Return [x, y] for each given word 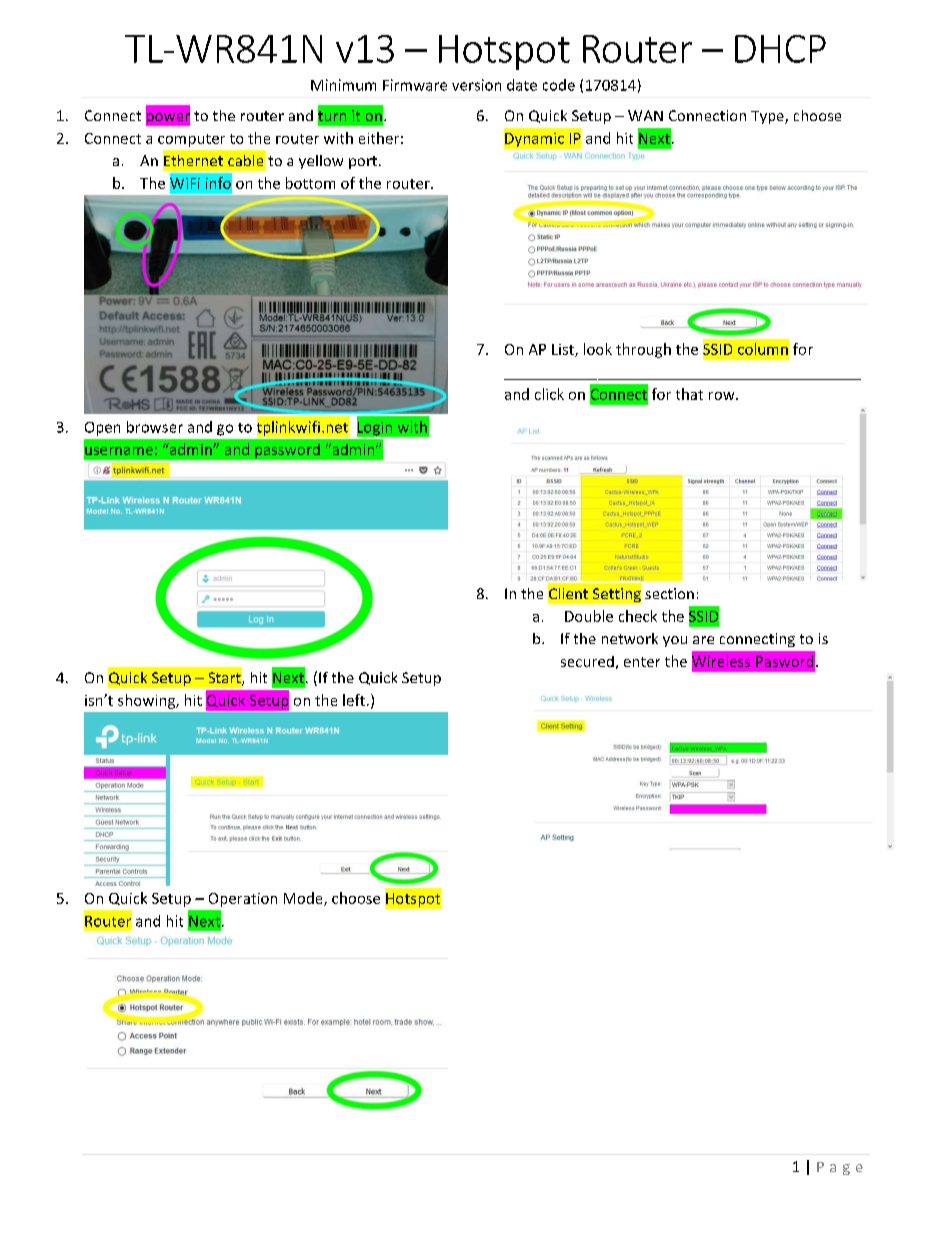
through [643, 350]
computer [191, 140]
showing [147, 701]
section [669, 593]
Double [589, 616]
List [564, 350]
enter [642, 662]
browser [155, 427]
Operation [243, 900]
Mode [304, 899]
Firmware [415, 85]
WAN [645, 115]
